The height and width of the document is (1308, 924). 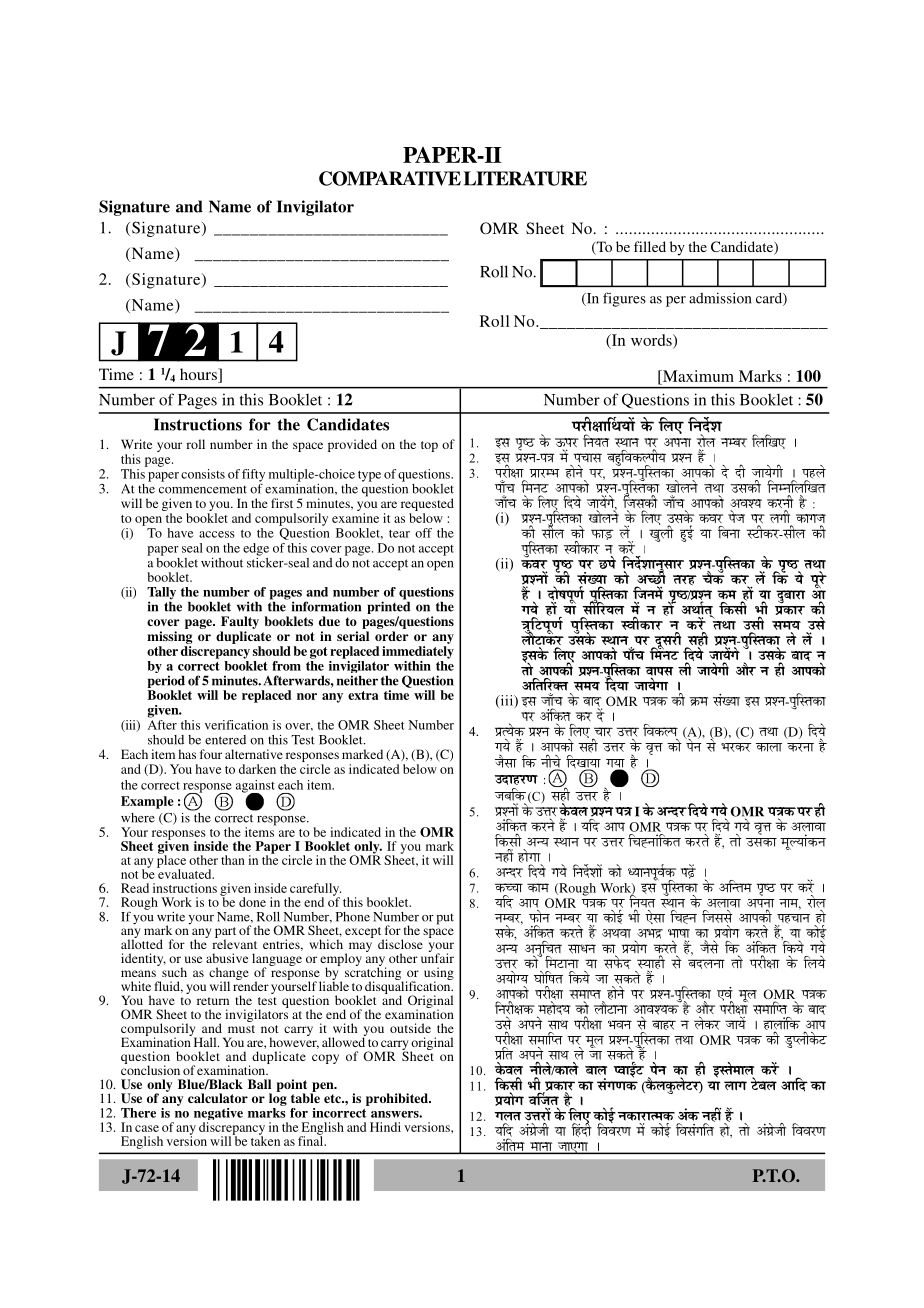 What do you see at coordinates (390, 178) in the document?
I see `COMPARATIVE` at bounding box center [390, 178].
